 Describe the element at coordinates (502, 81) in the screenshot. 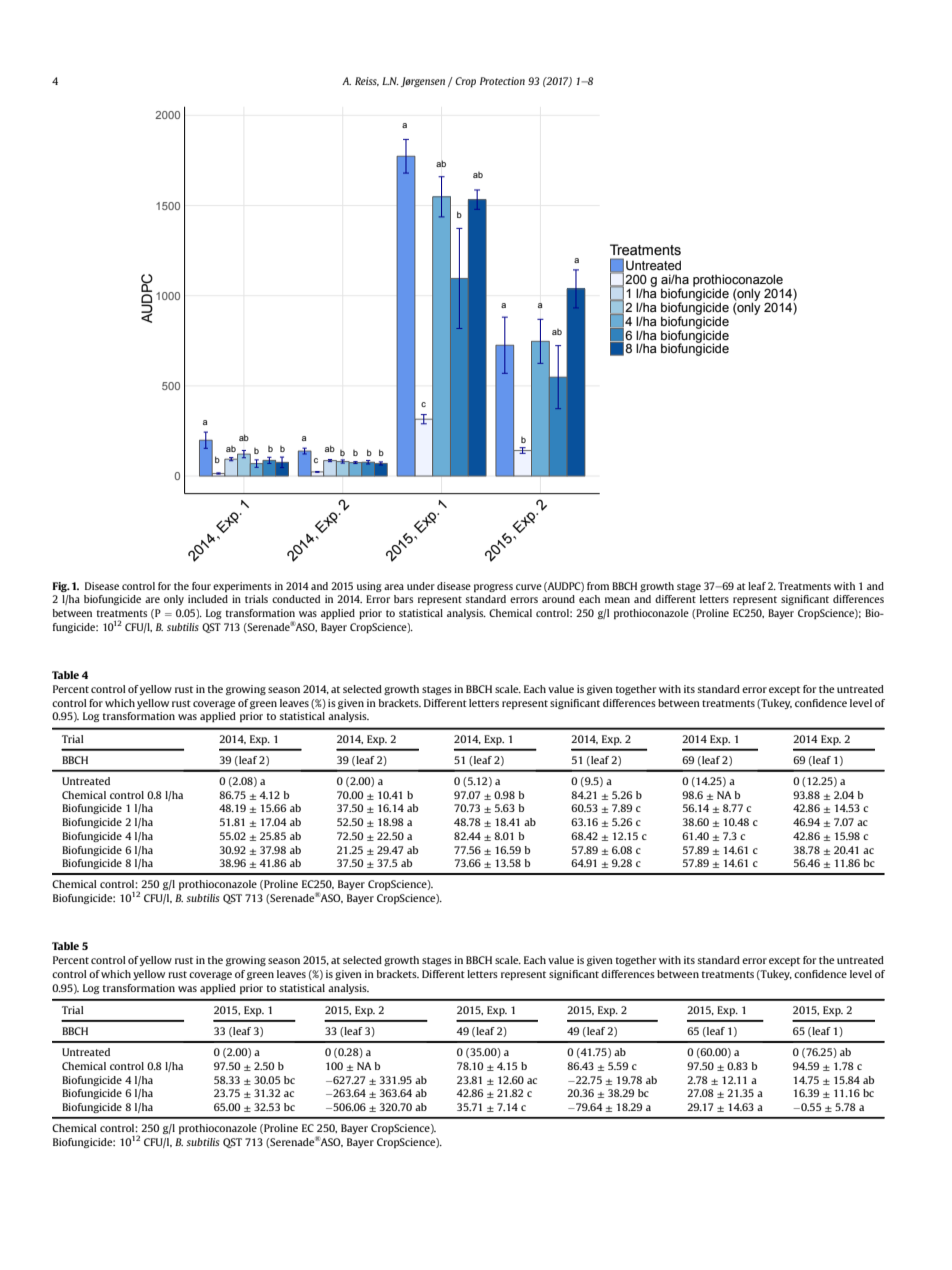

I see `Protection` at that location.
